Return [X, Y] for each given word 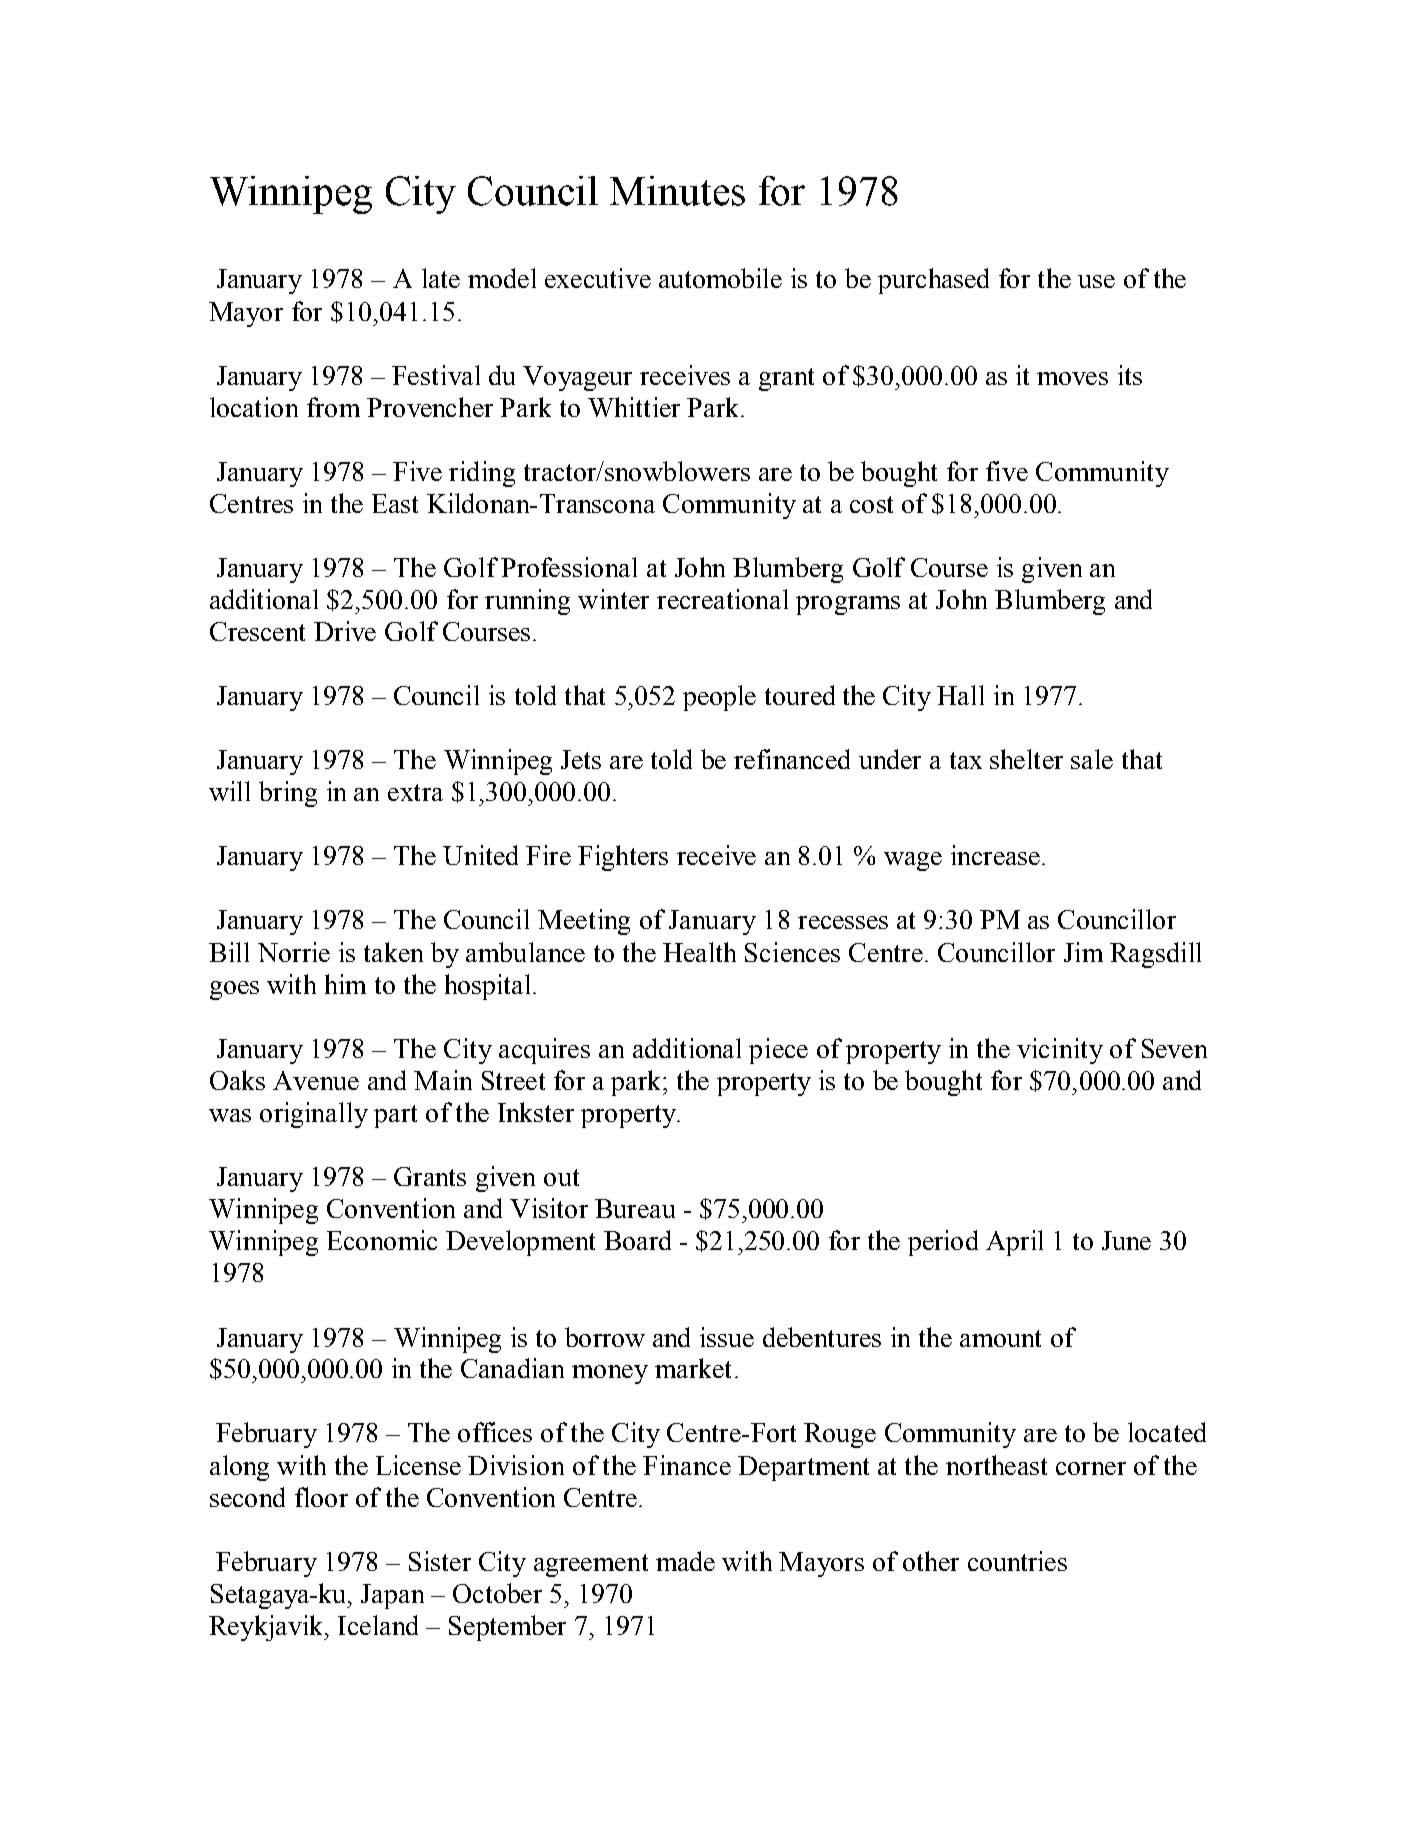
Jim [1083, 952]
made [685, 1561]
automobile [720, 278]
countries [1017, 1561]
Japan [392, 1596]
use [1096, 281]
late [441, 278]
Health [699, 952]
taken [393, 952]
